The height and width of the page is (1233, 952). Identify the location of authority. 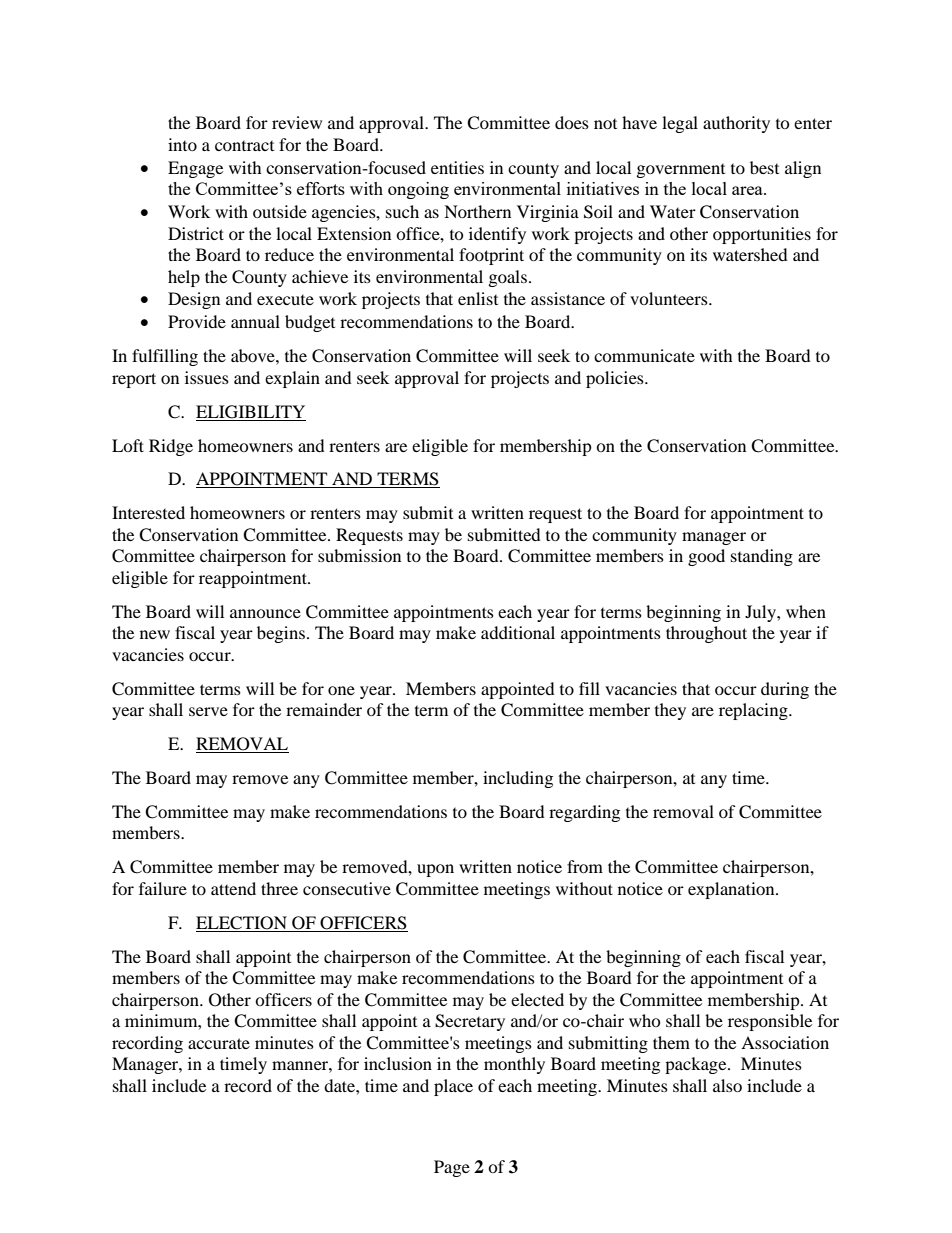
(736, 124).
